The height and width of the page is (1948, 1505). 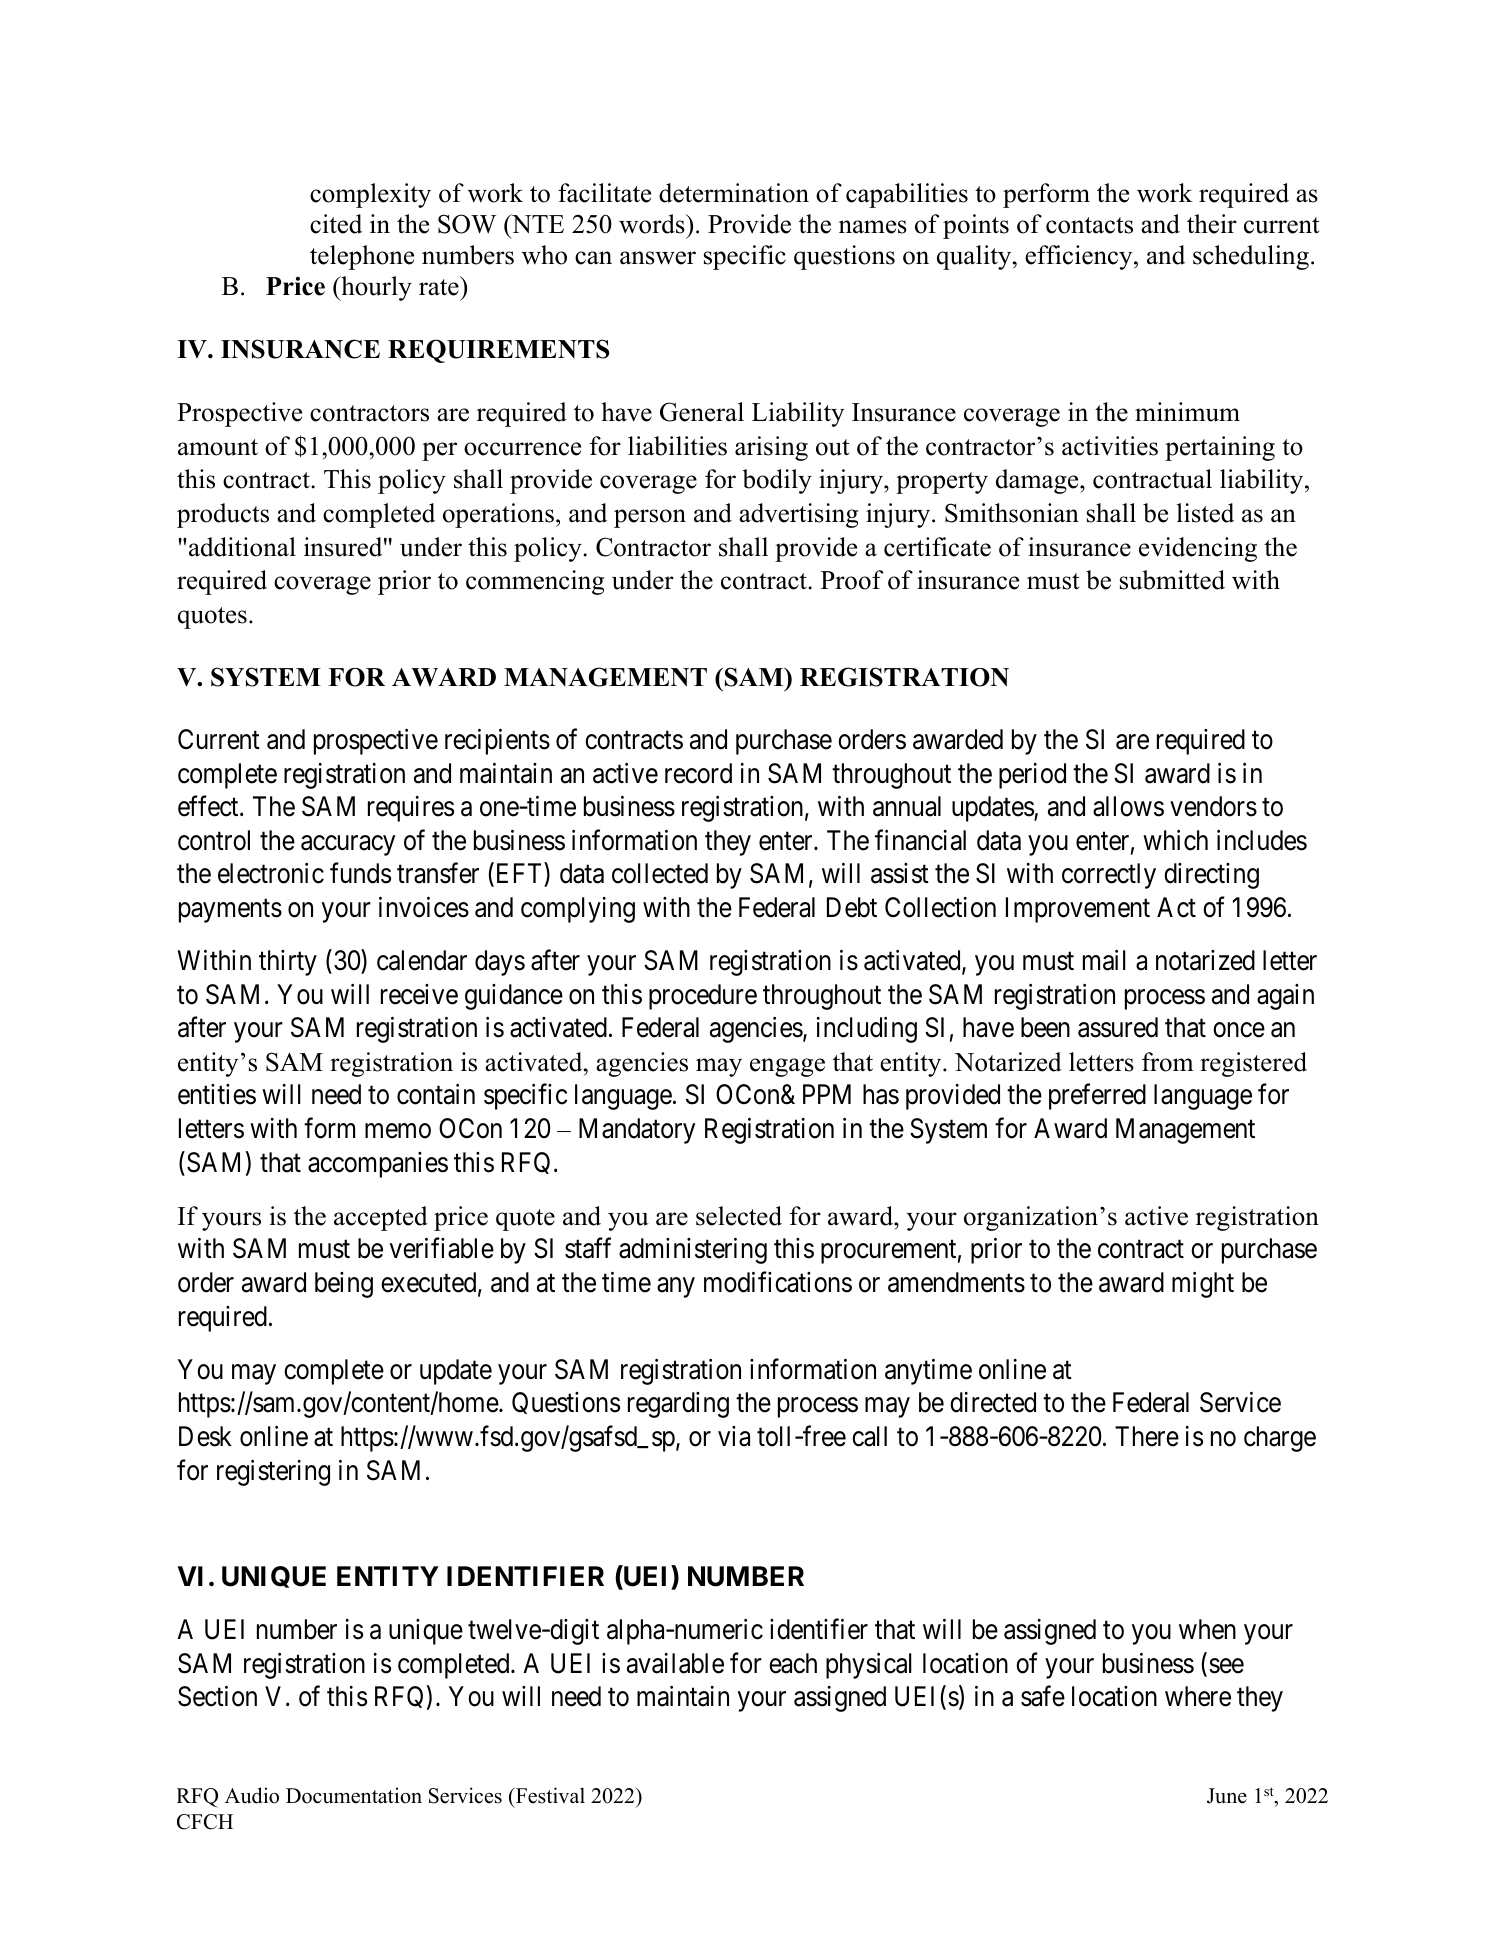 What do you see at coordinates (739, 1216) in the page?
I see `selected` at bounding box center [739, 1216].
